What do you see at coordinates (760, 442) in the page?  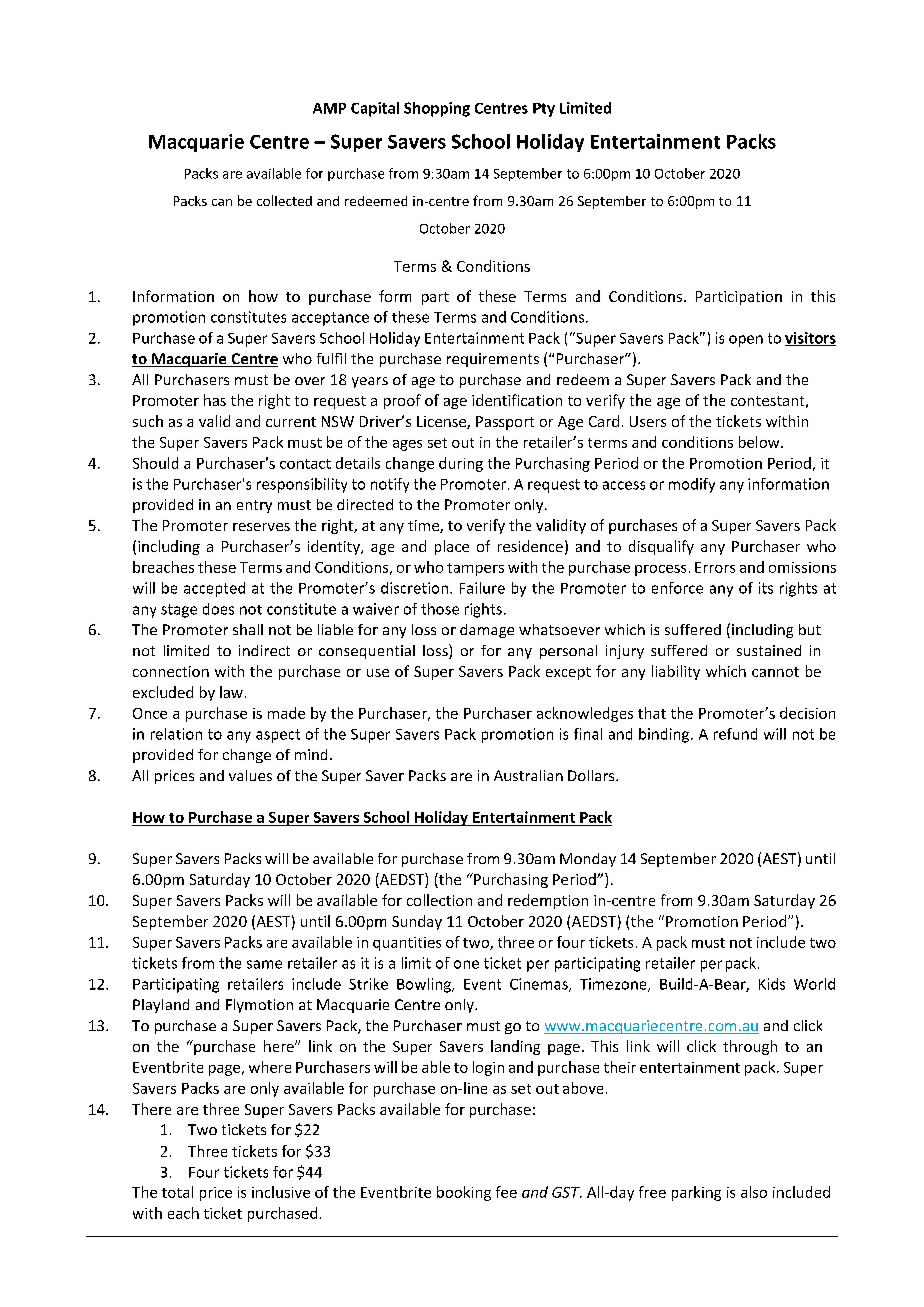 I see `below` at bounding box center [760, 442].
